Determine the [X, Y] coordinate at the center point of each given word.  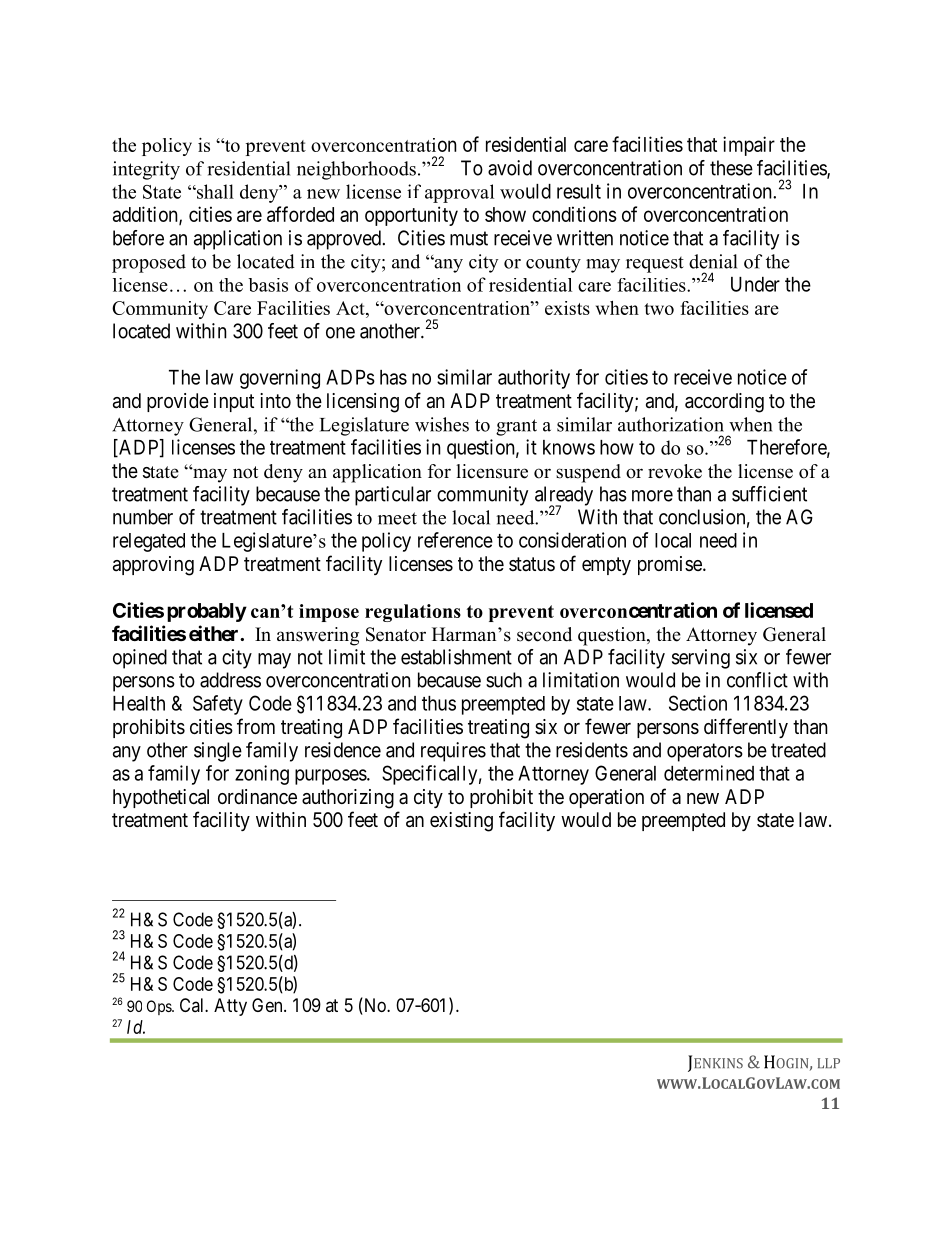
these [731, 168]
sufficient [769, 494]
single [218, 752]
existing [461, 822]
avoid [510, 168]
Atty [230, 1007]
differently [746, 728]
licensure [492, 471]
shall [214, 191]
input [234, 402]
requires [453, 752]
